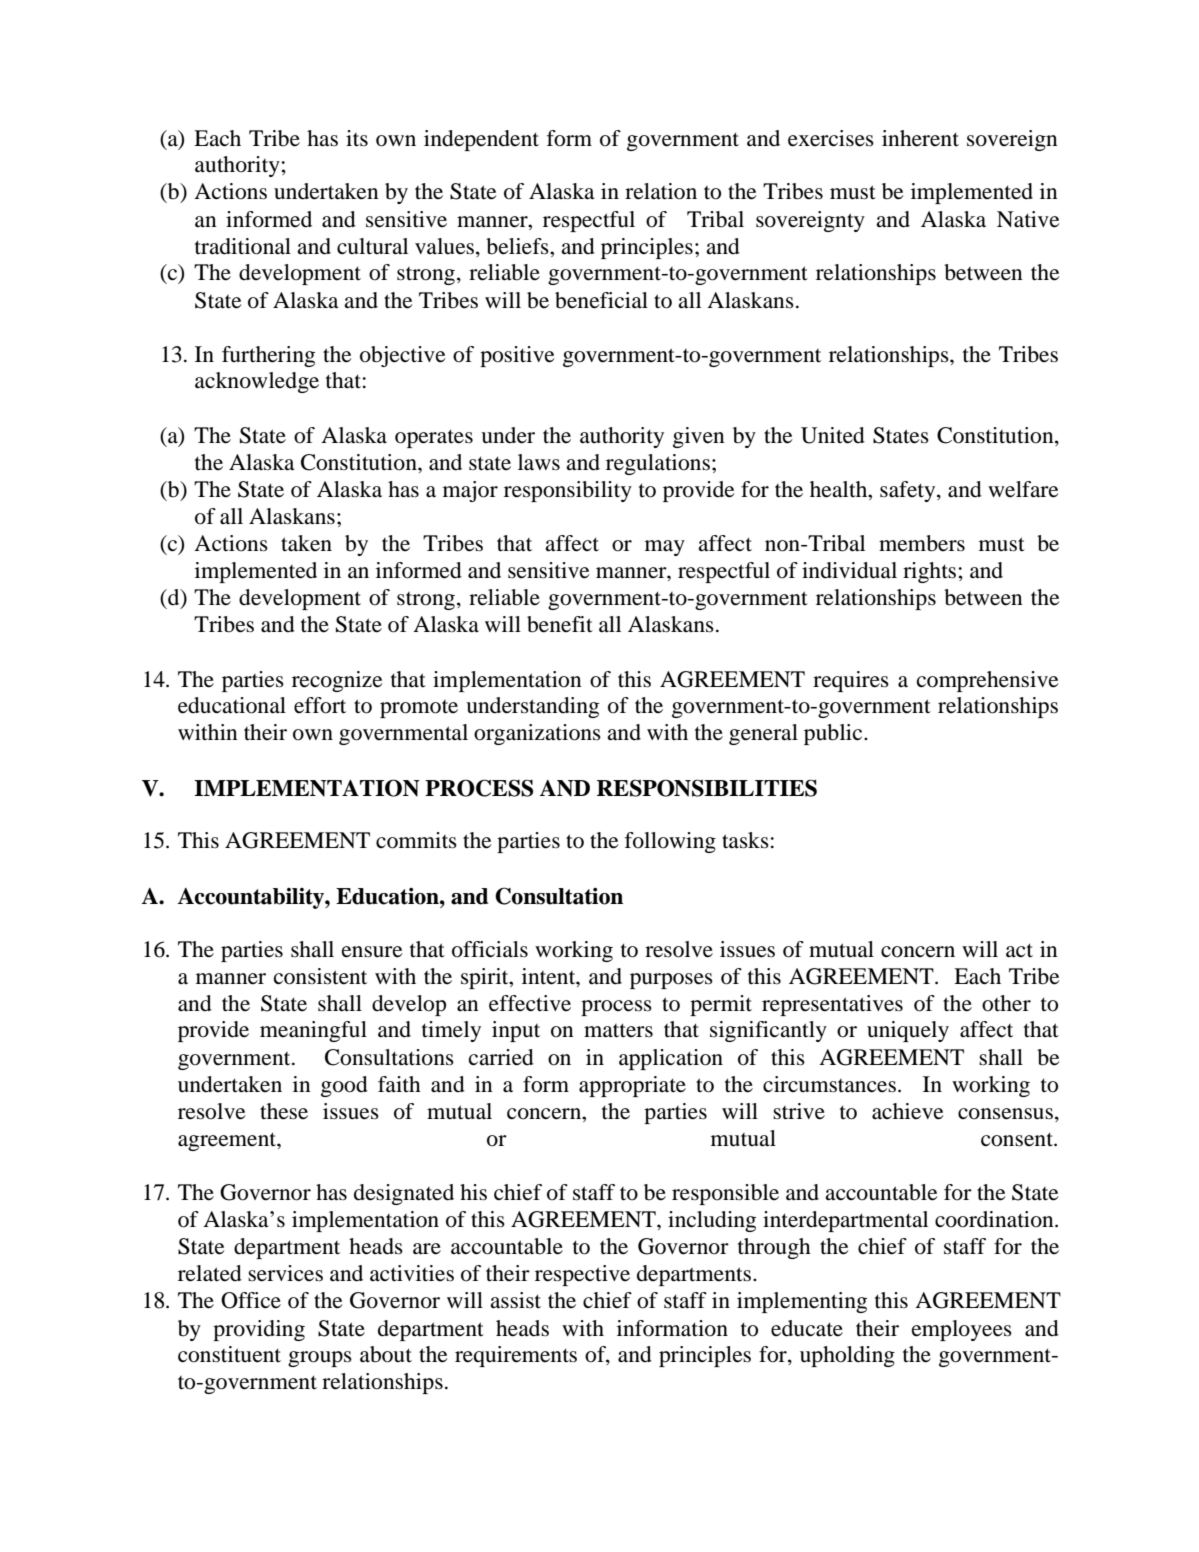  I want to click on organizations, so click(537, 734).
